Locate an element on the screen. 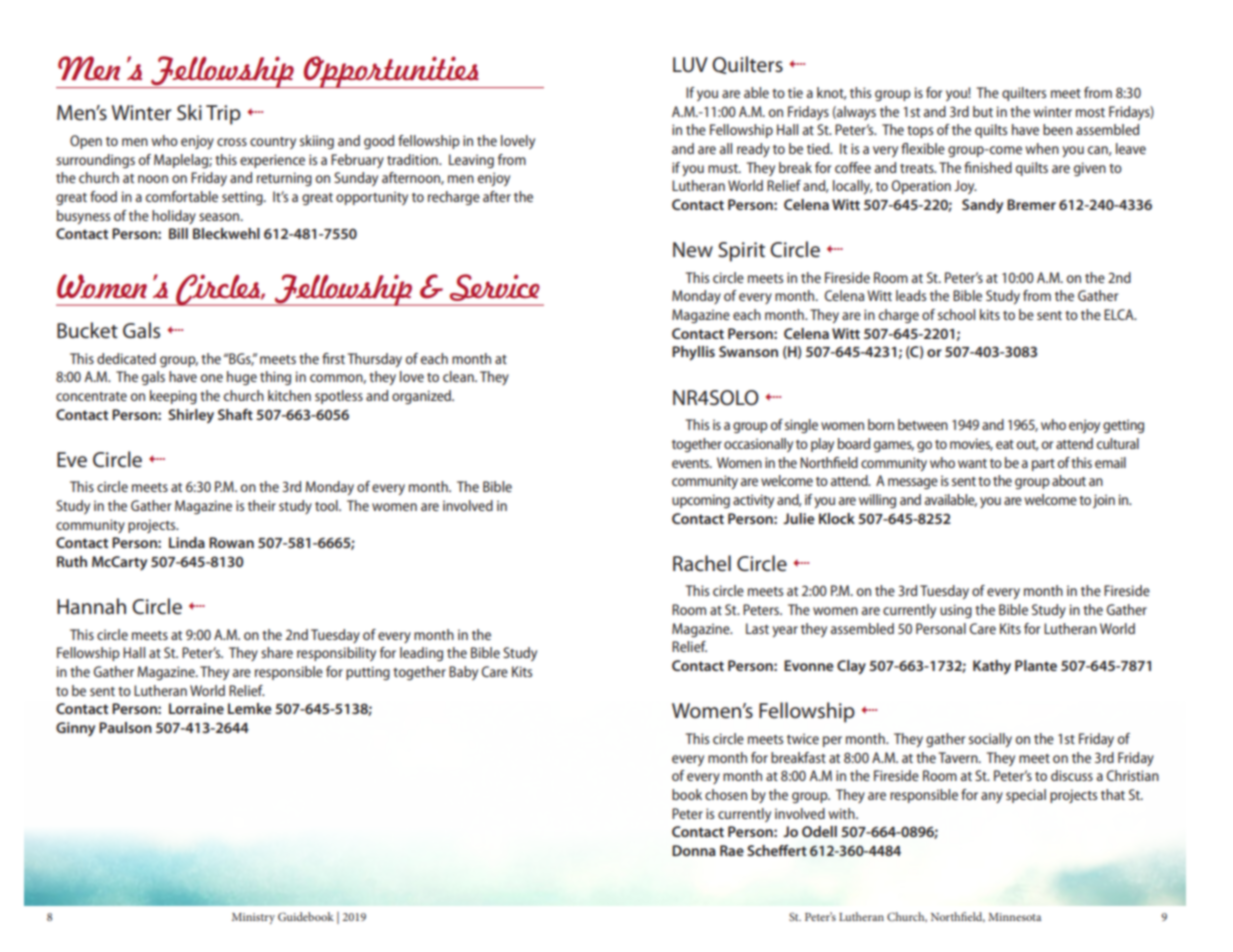 Image resolution: width=1233 pixels, height=952 pixels. about is located at coordinates (1069, 480).
